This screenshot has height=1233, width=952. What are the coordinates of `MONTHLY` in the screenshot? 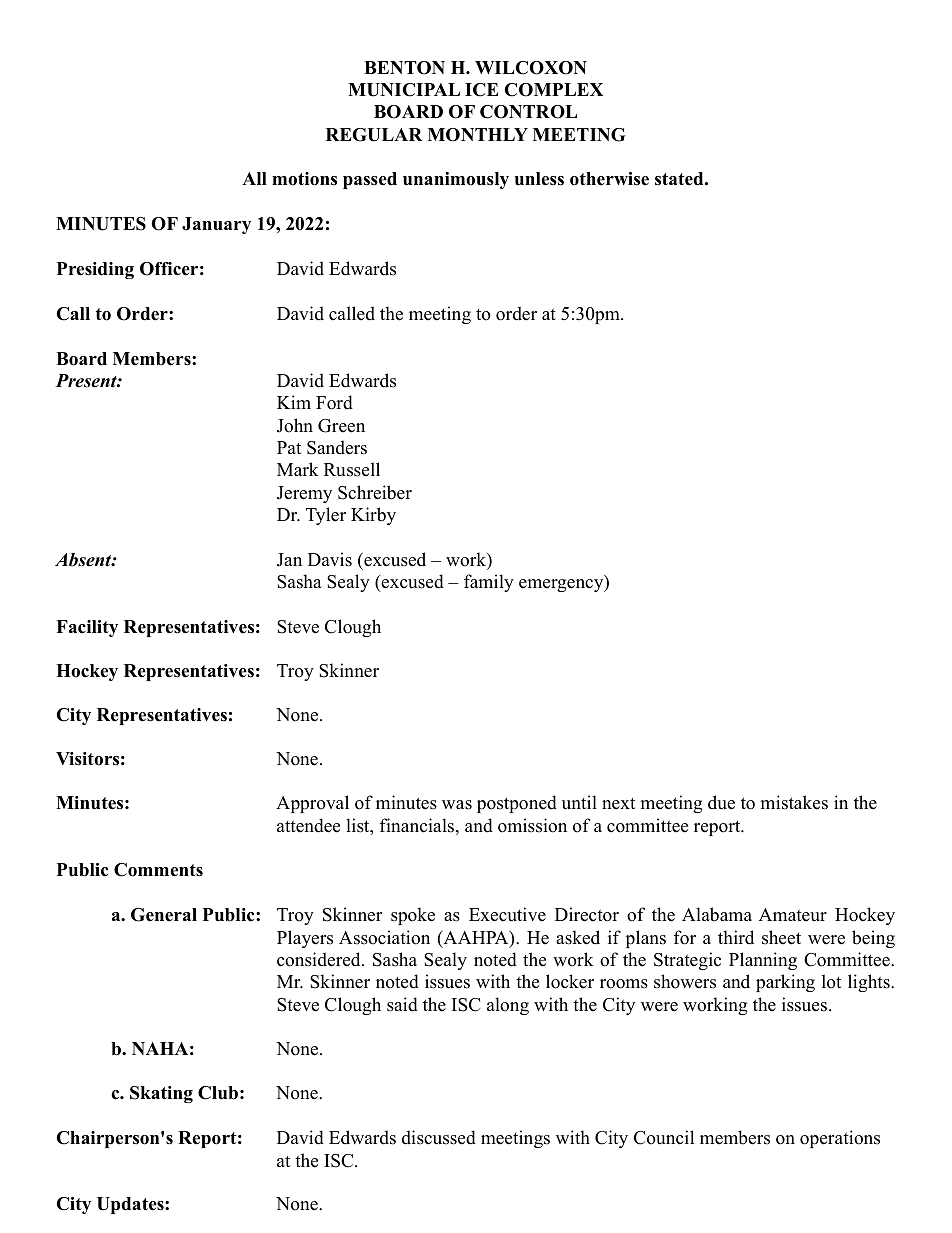 It's located at (478, 135).
